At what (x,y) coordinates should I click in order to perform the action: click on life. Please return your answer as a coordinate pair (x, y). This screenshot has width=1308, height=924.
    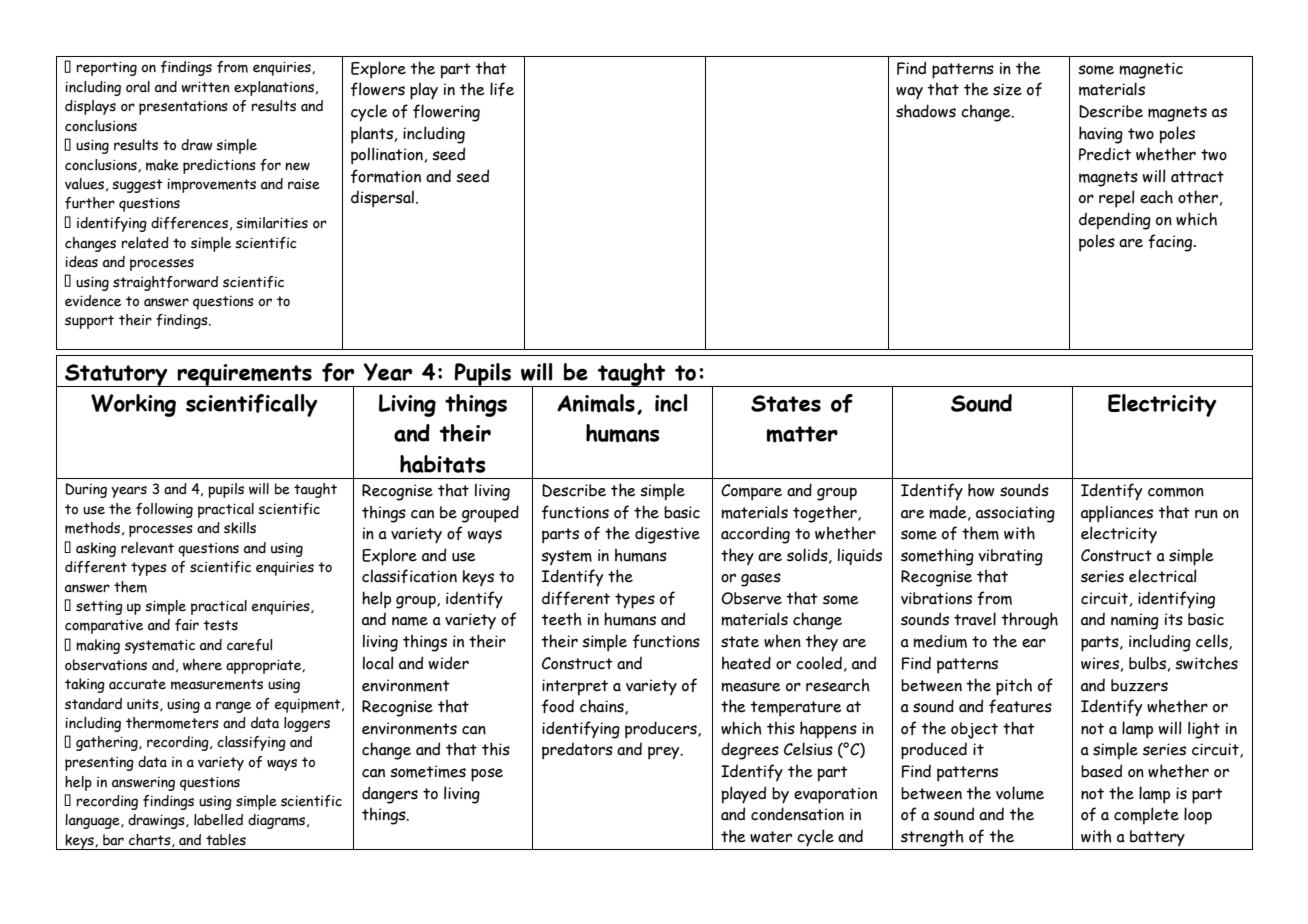
    Looking at the image, I should click on (502, 89).
